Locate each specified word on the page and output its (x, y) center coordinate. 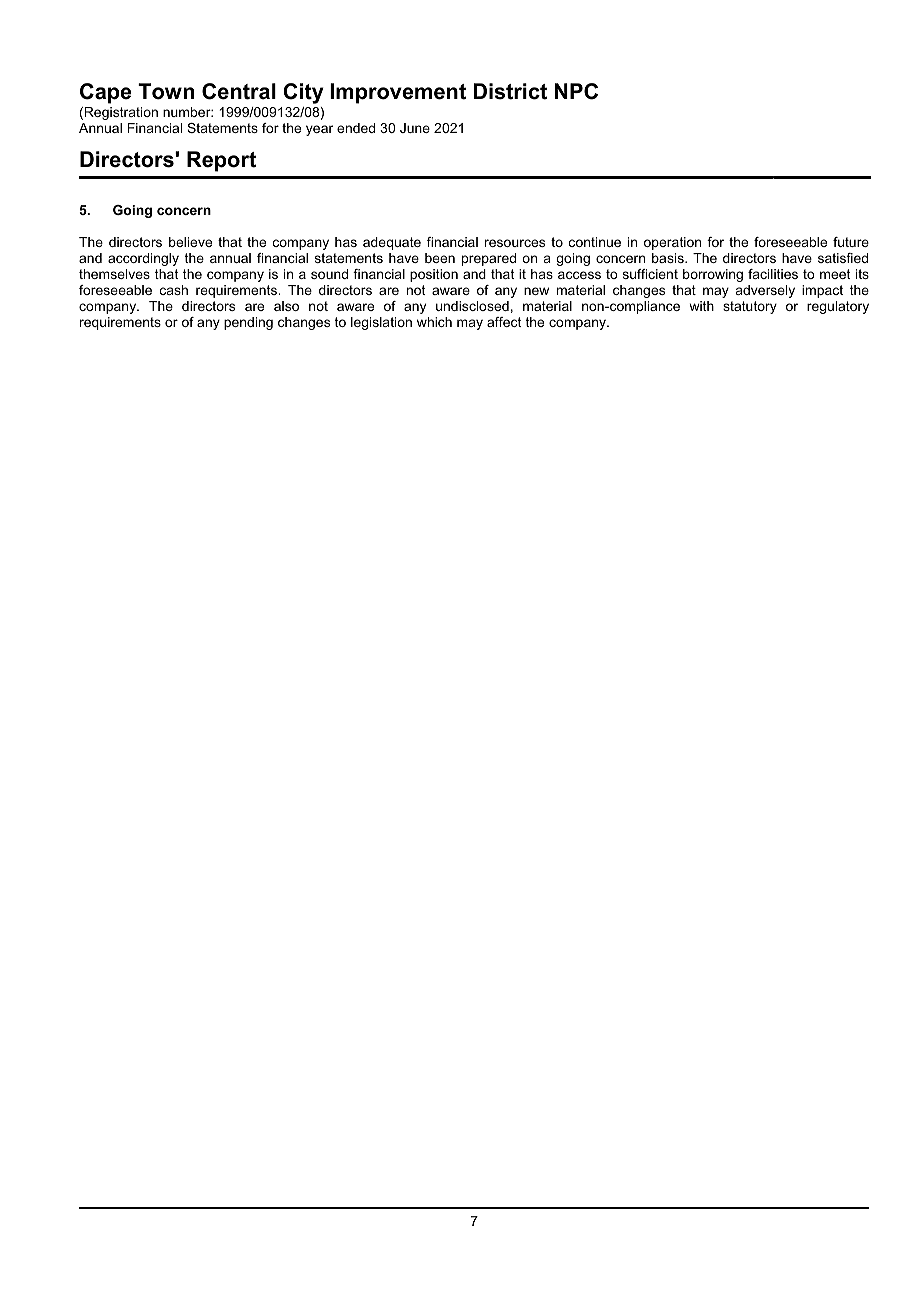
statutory (750, 307)
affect (504, 322)
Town (166, 91)
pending (248, 323)
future (851, 242)
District (510, 91)
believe (190, 242)
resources (515, 243)
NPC (576, 91)
